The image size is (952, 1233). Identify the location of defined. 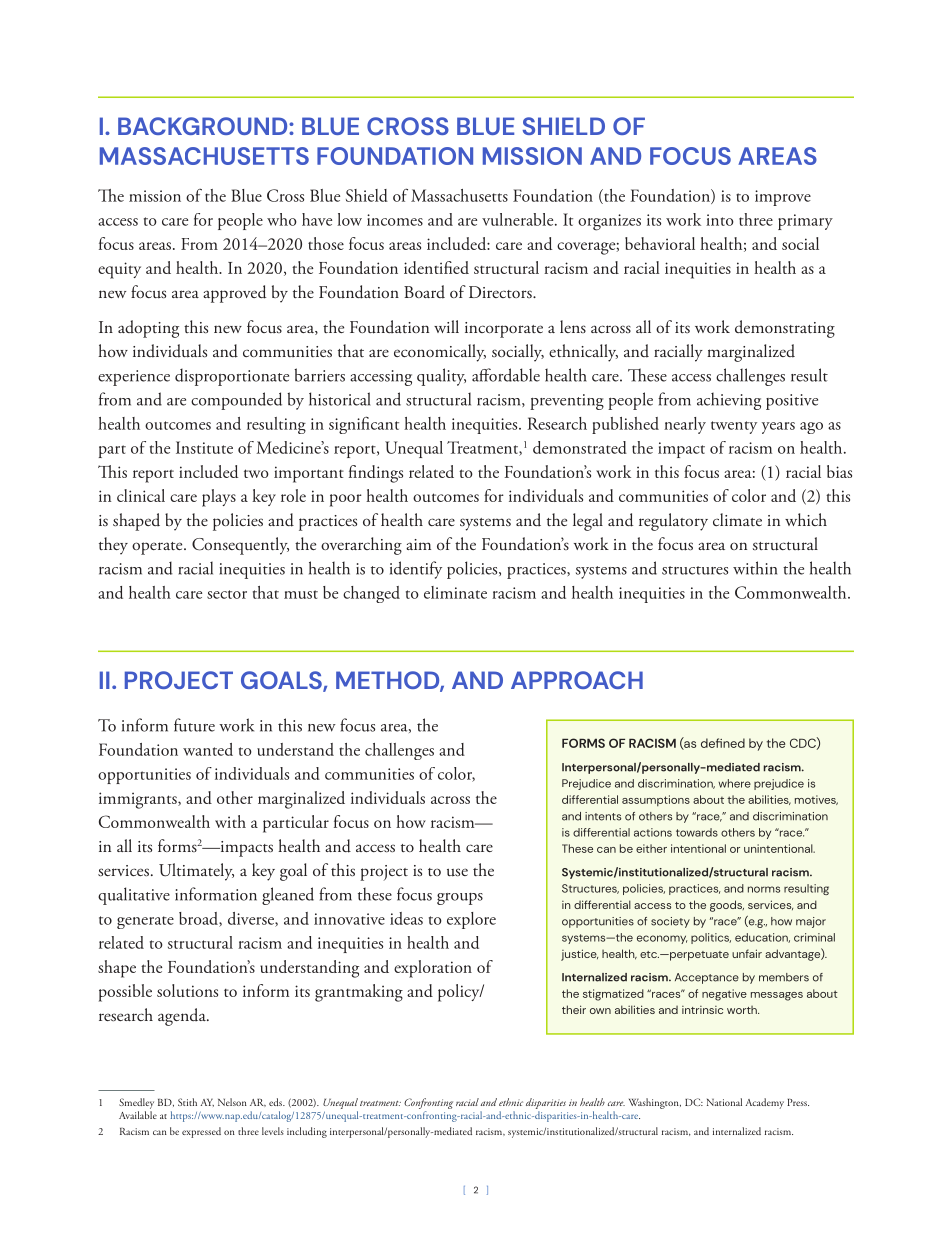
(723, 743).
